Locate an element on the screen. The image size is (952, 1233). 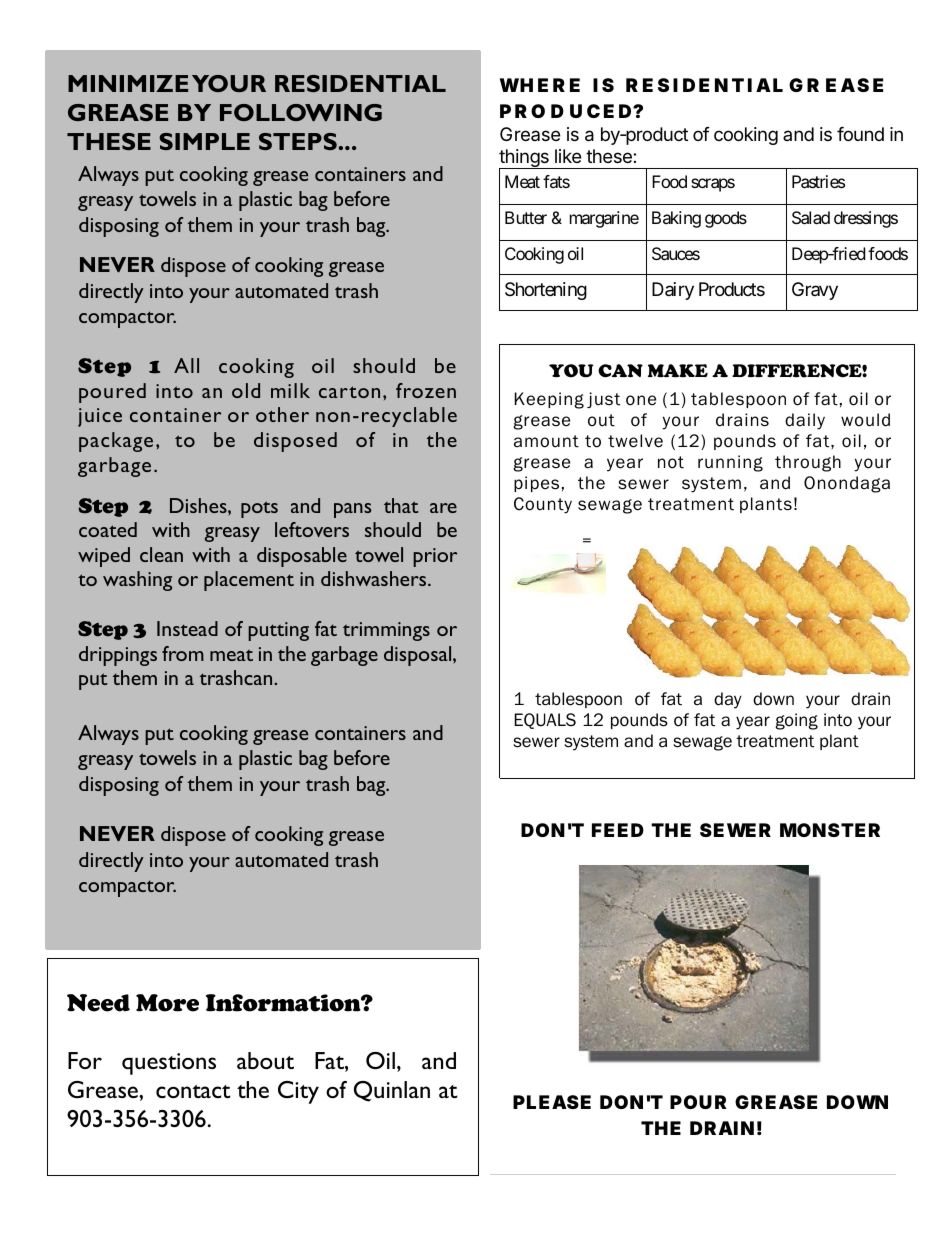
amount is located at coordinates (546, 441).
